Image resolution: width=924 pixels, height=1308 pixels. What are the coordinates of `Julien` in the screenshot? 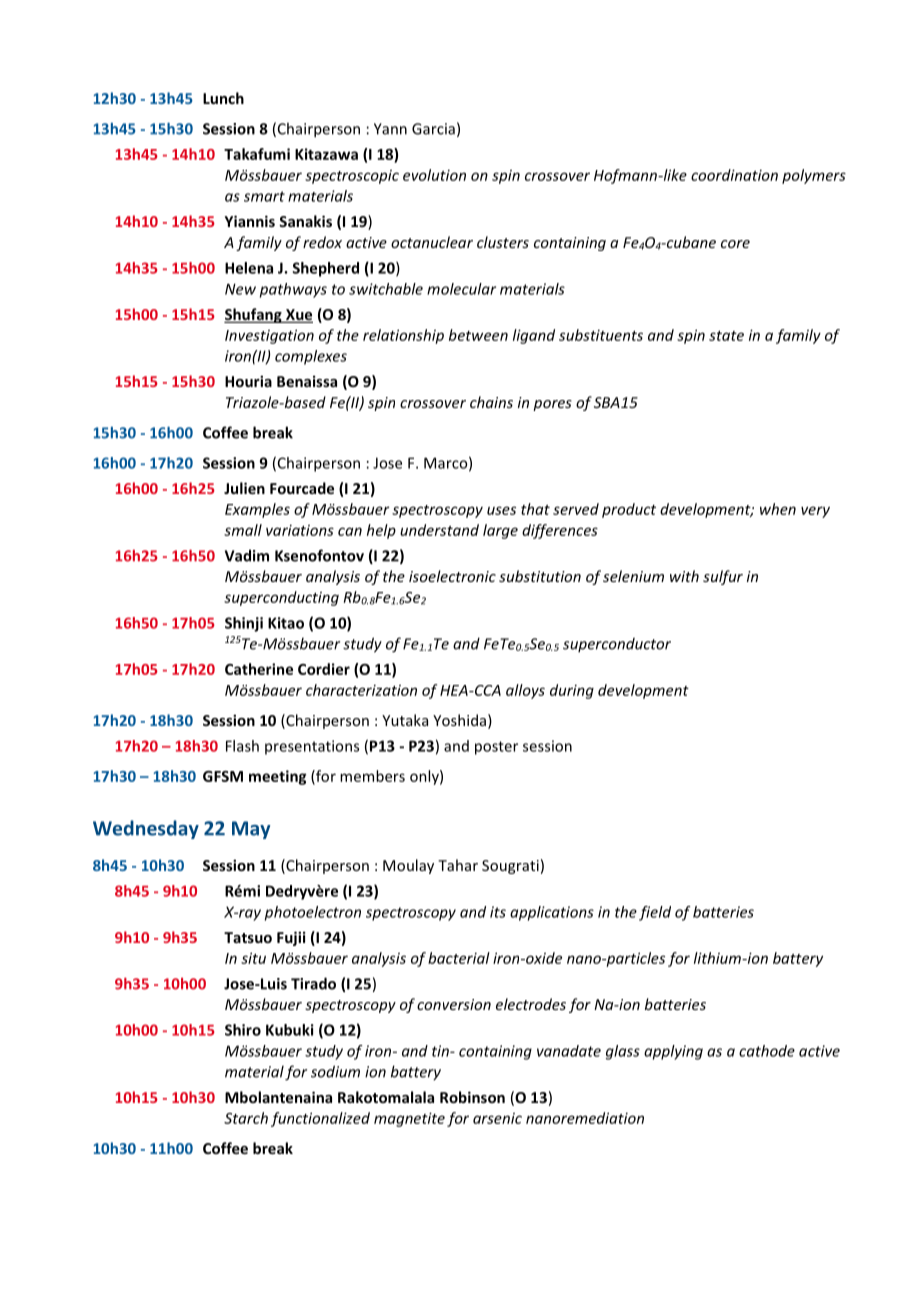 It's located at (244, 488).
